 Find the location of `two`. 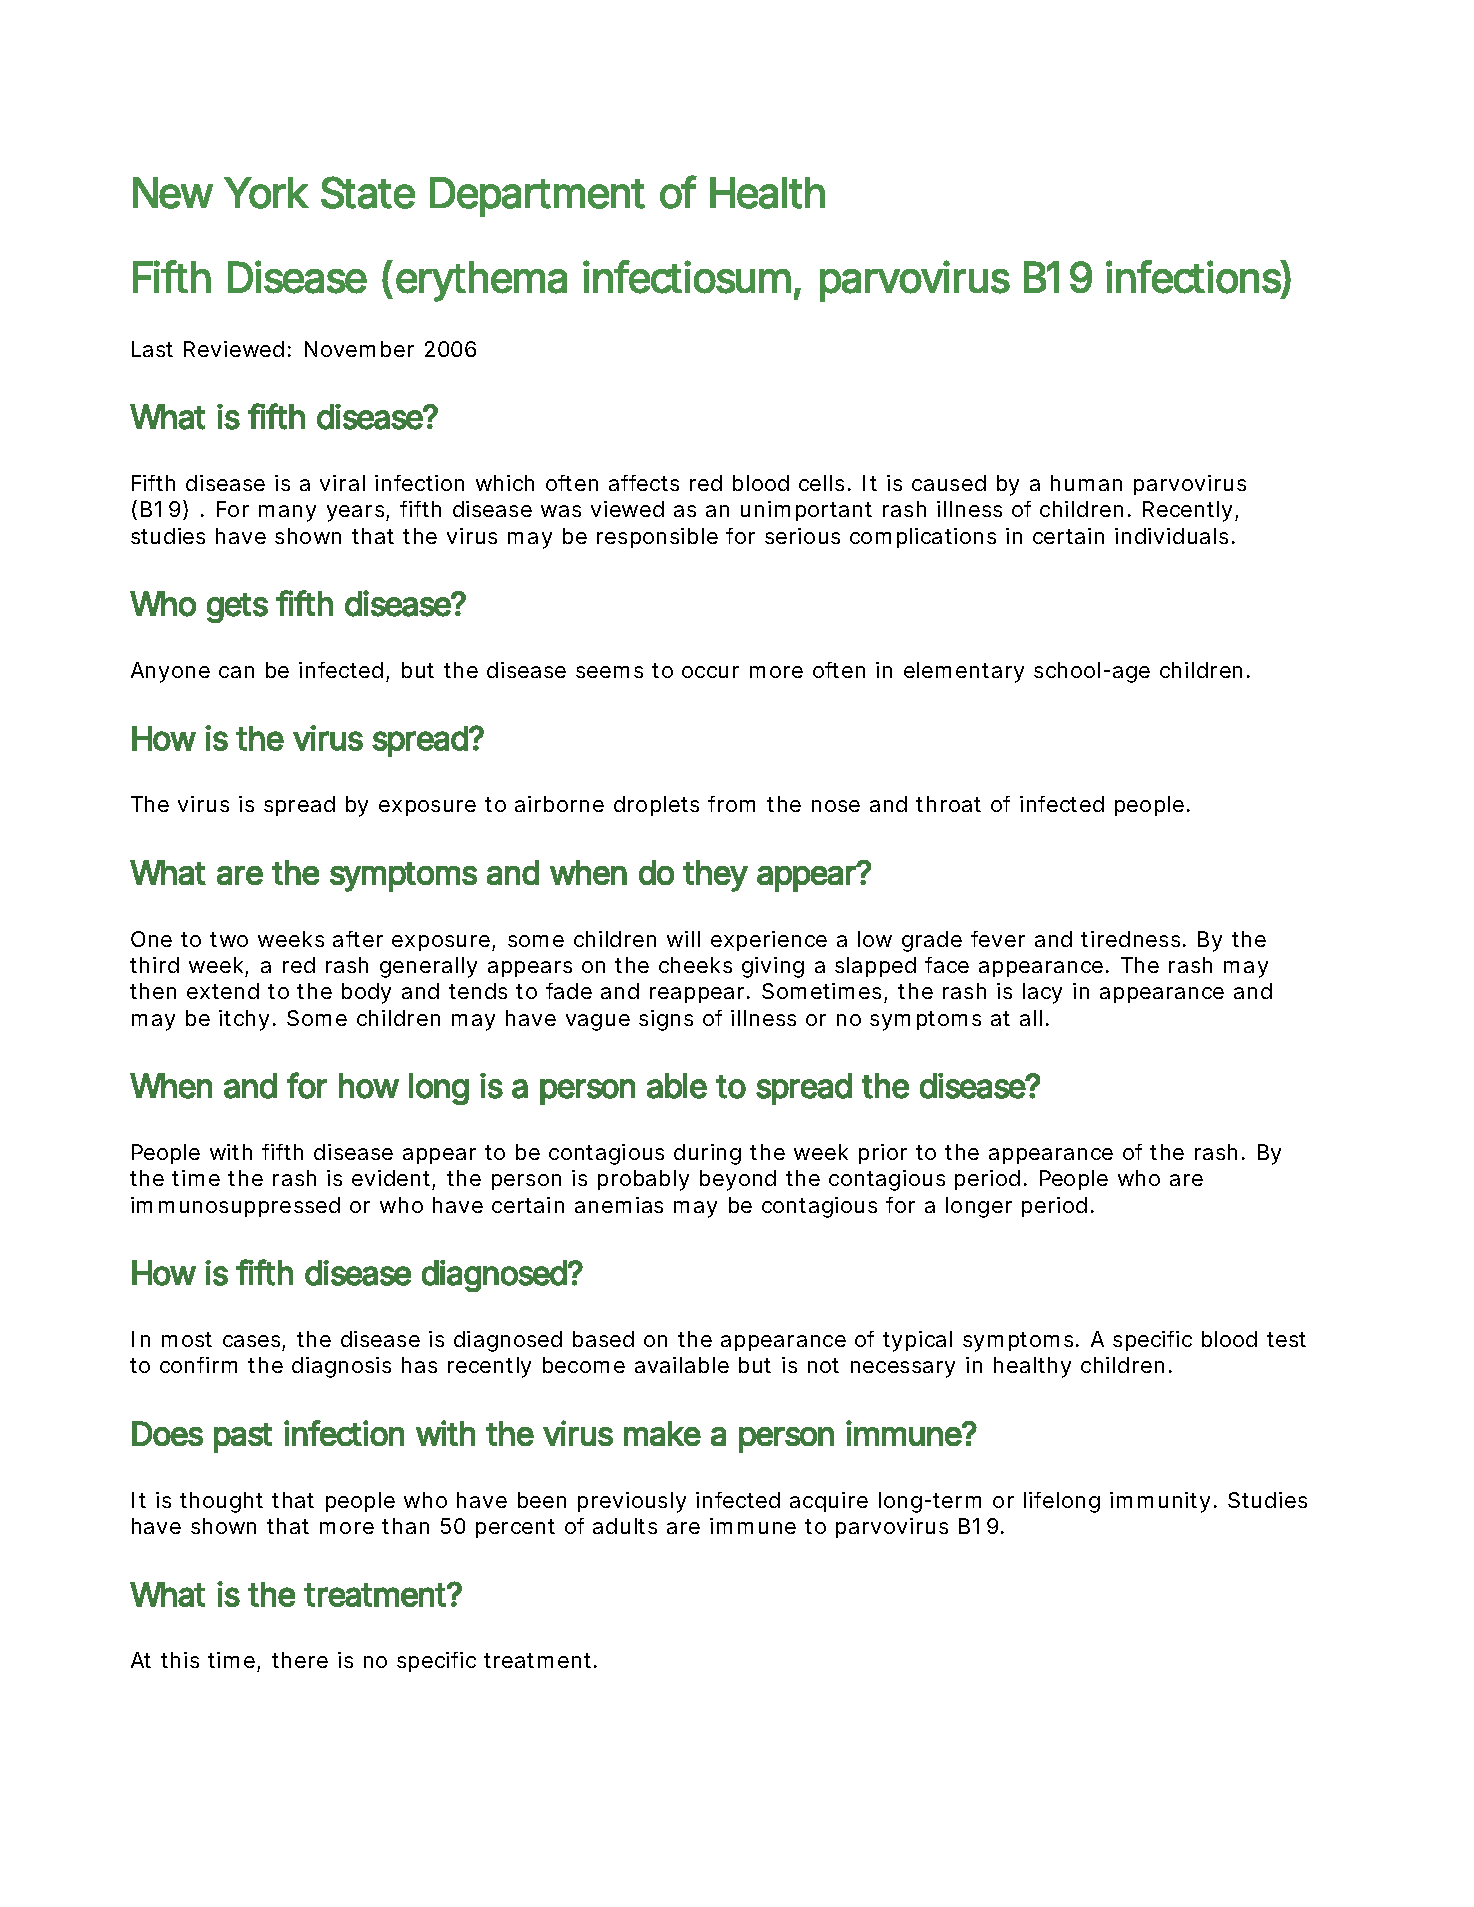

two is located at coordinates (229, 939).
